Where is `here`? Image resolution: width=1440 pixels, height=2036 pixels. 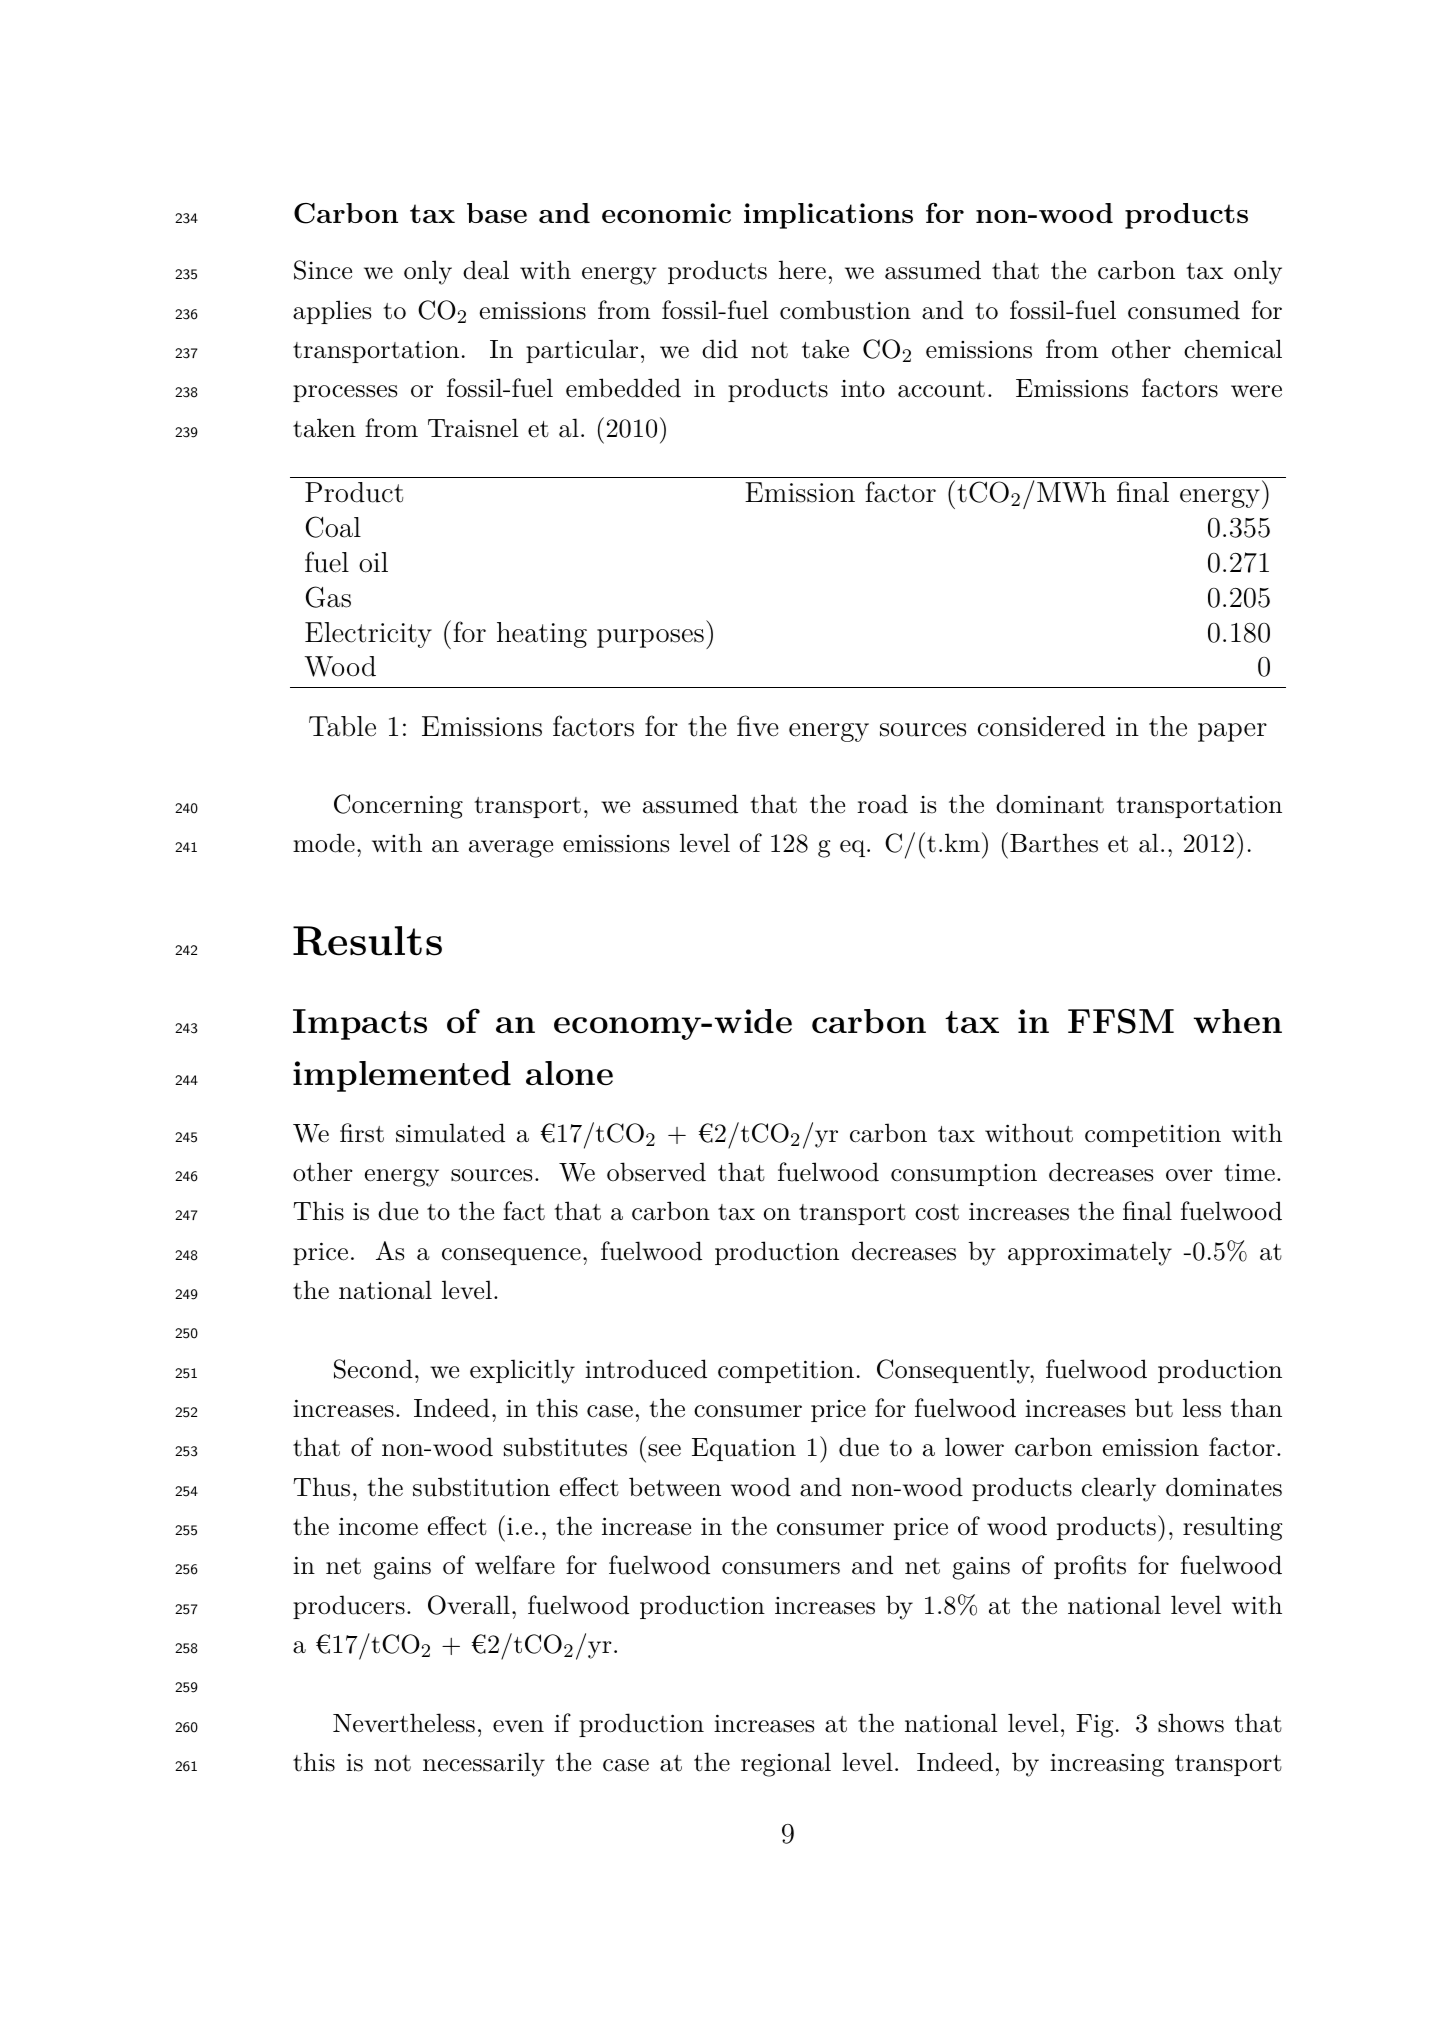 here is located at coordinates (802, 270).
